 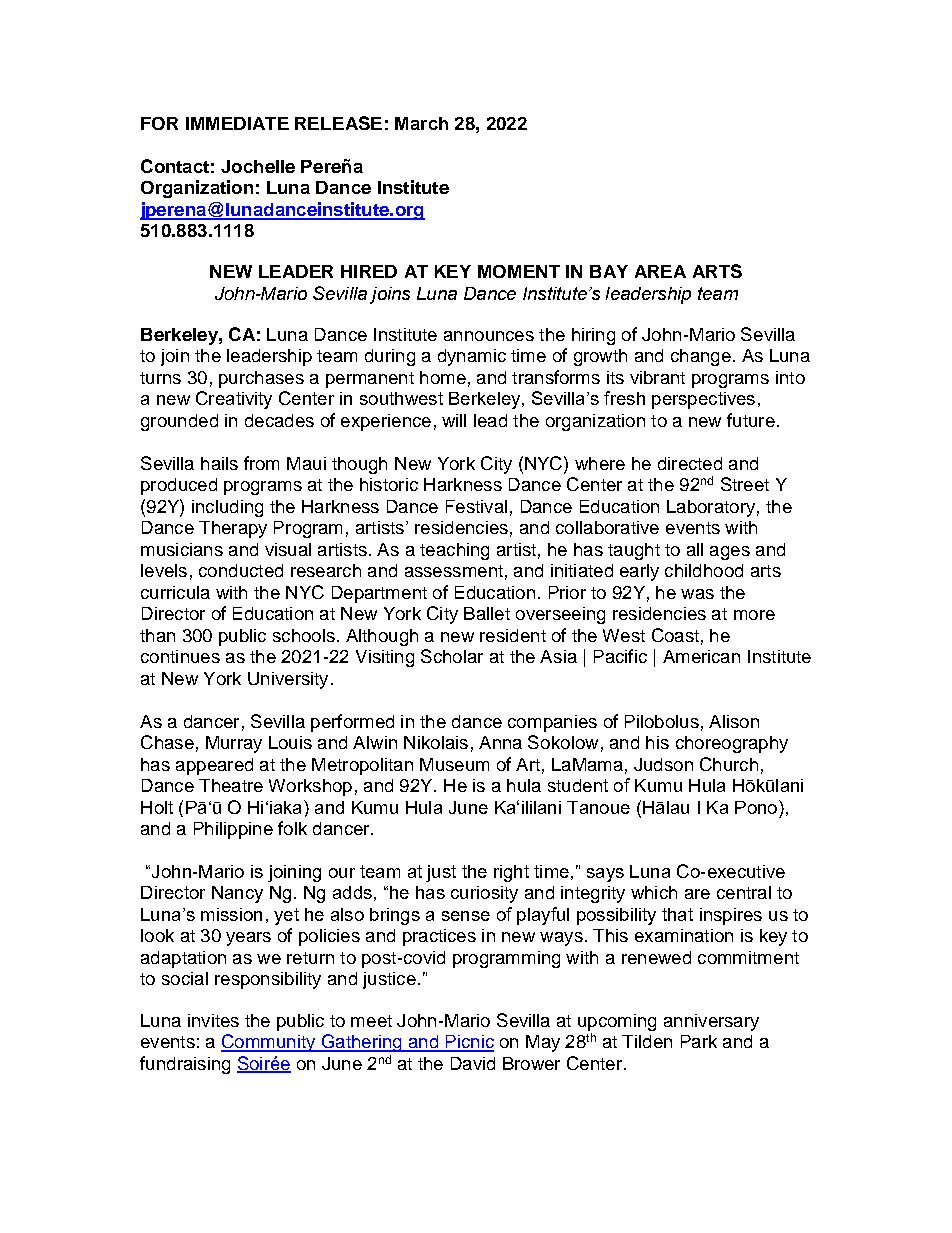 I want to click on choreography, so click(x=732, y=744).
